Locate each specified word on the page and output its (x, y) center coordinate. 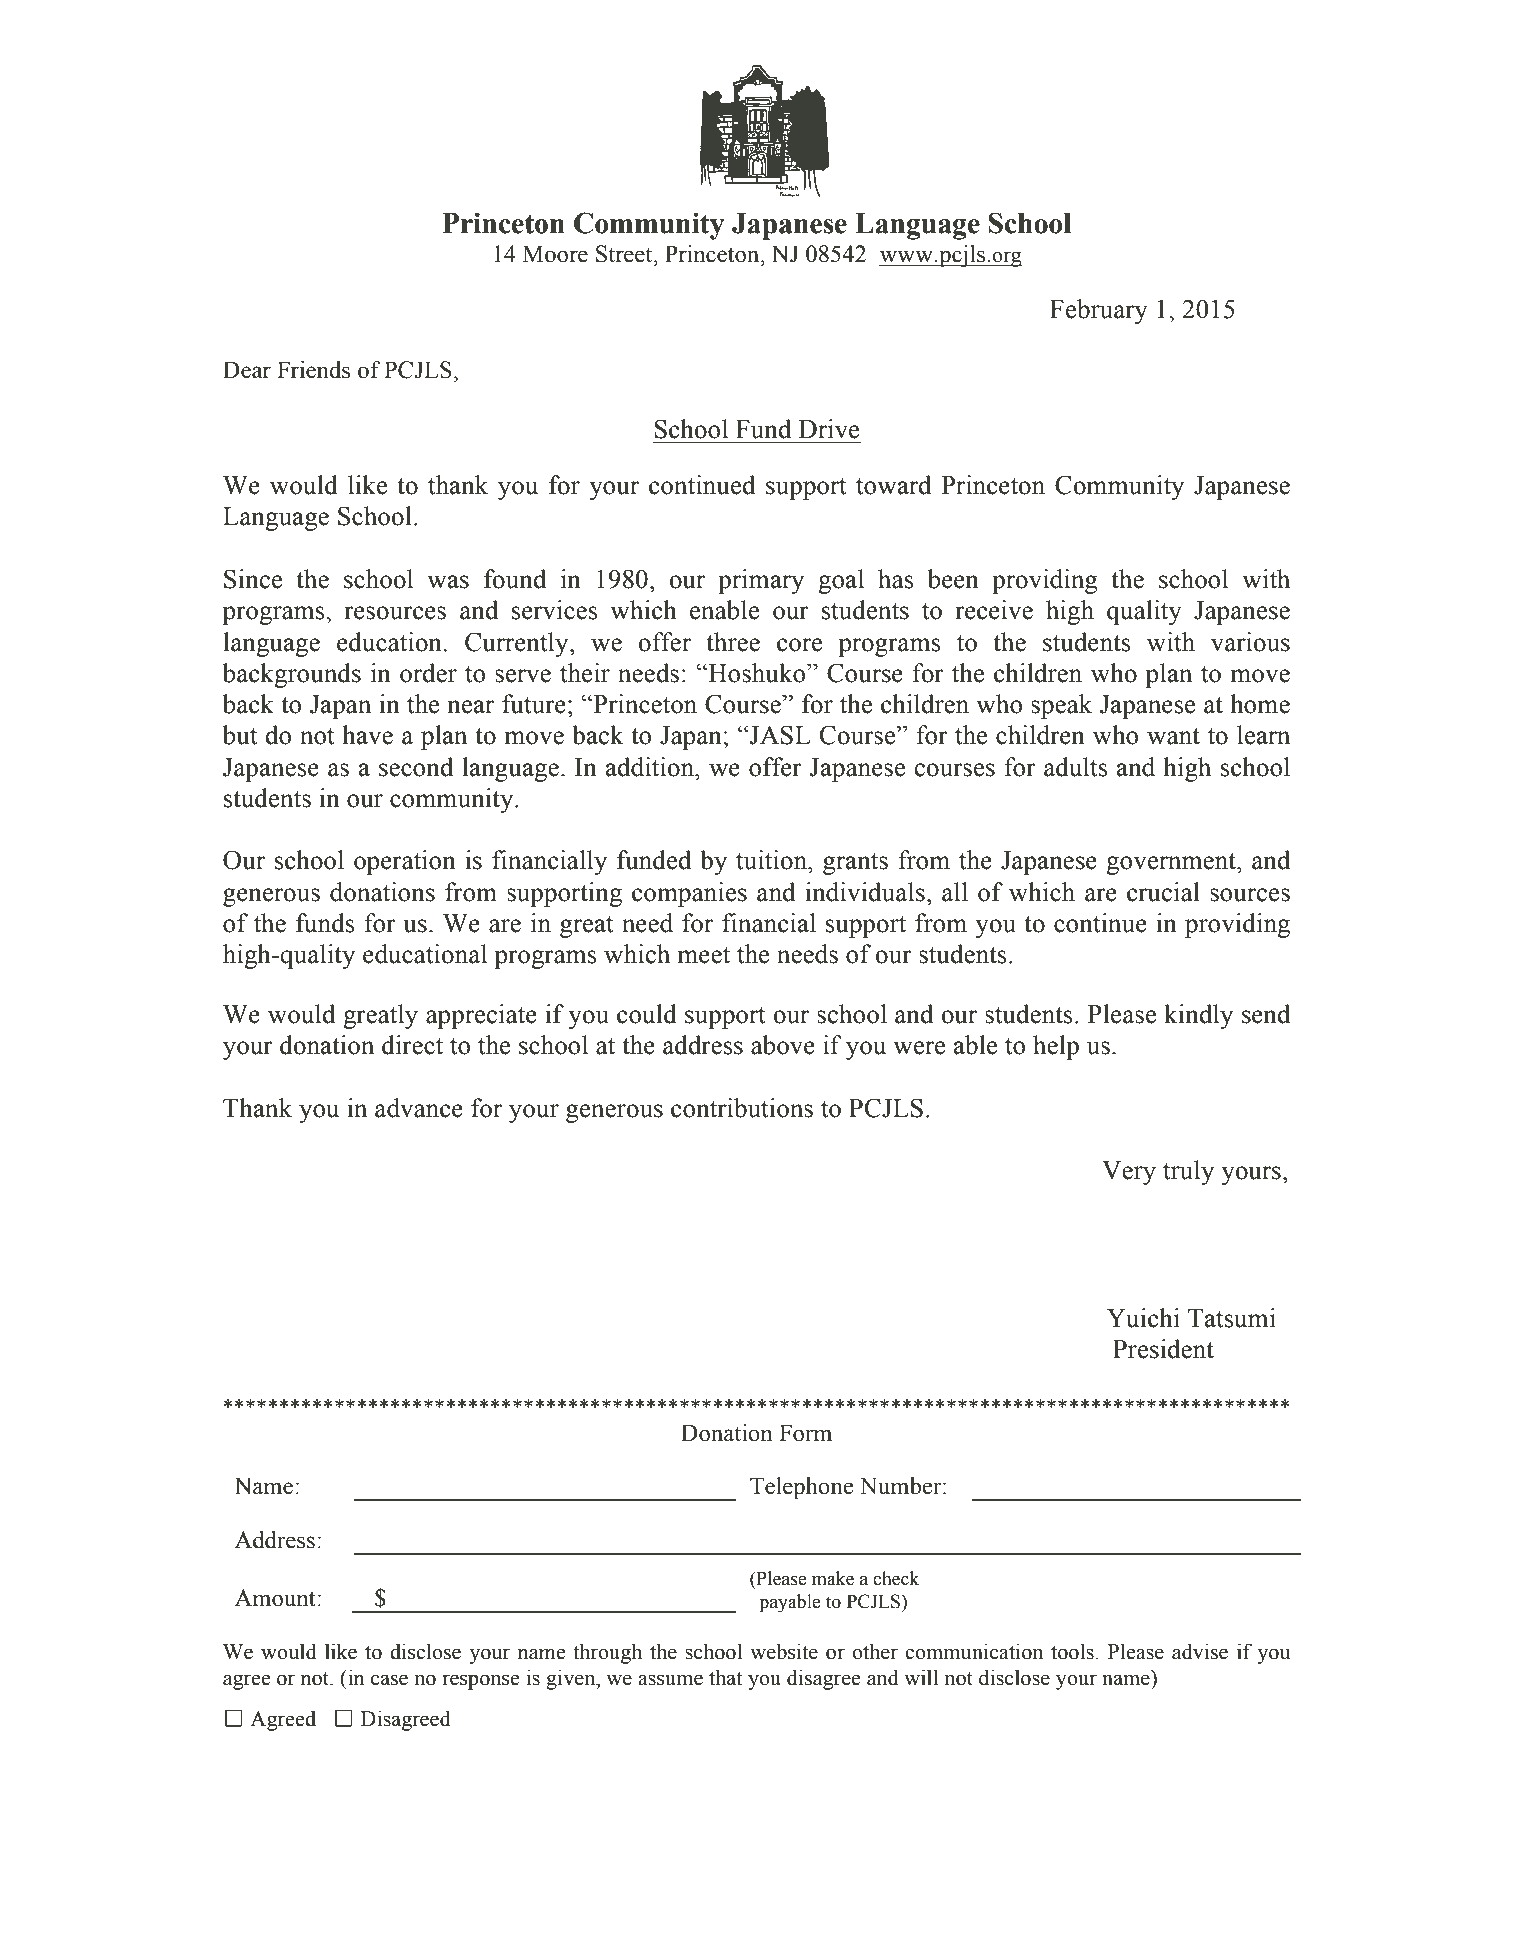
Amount (276, 1598)
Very (1129, 1173)
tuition (772, 860)
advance (419, 1108)
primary (761, 581)
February (1099, 311)
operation (405, 862)
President (1163, 1349)
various (1250, 642)
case (389, 1680)
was (448, 582)
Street (625, 254)
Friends (313, 370)
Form (805, 1433)
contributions (742, 1108)
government (1172, 864)
